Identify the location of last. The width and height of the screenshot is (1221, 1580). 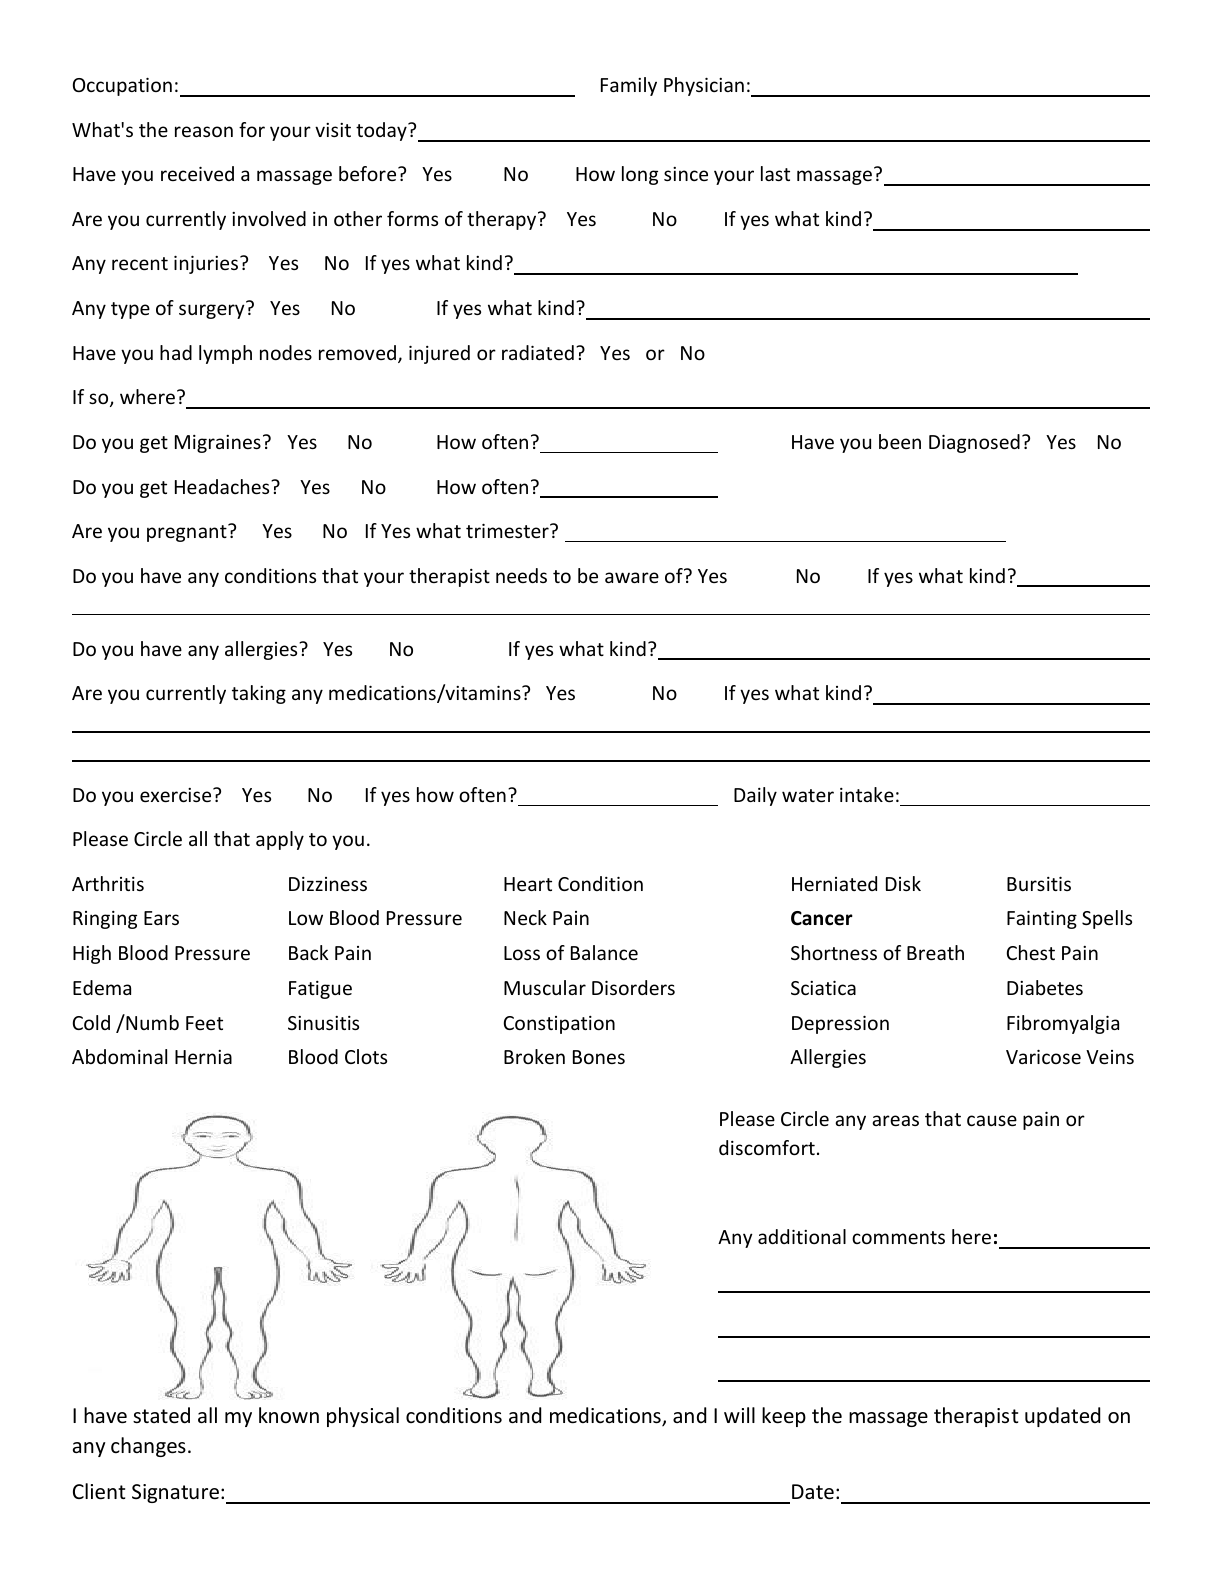
(775, 173).
